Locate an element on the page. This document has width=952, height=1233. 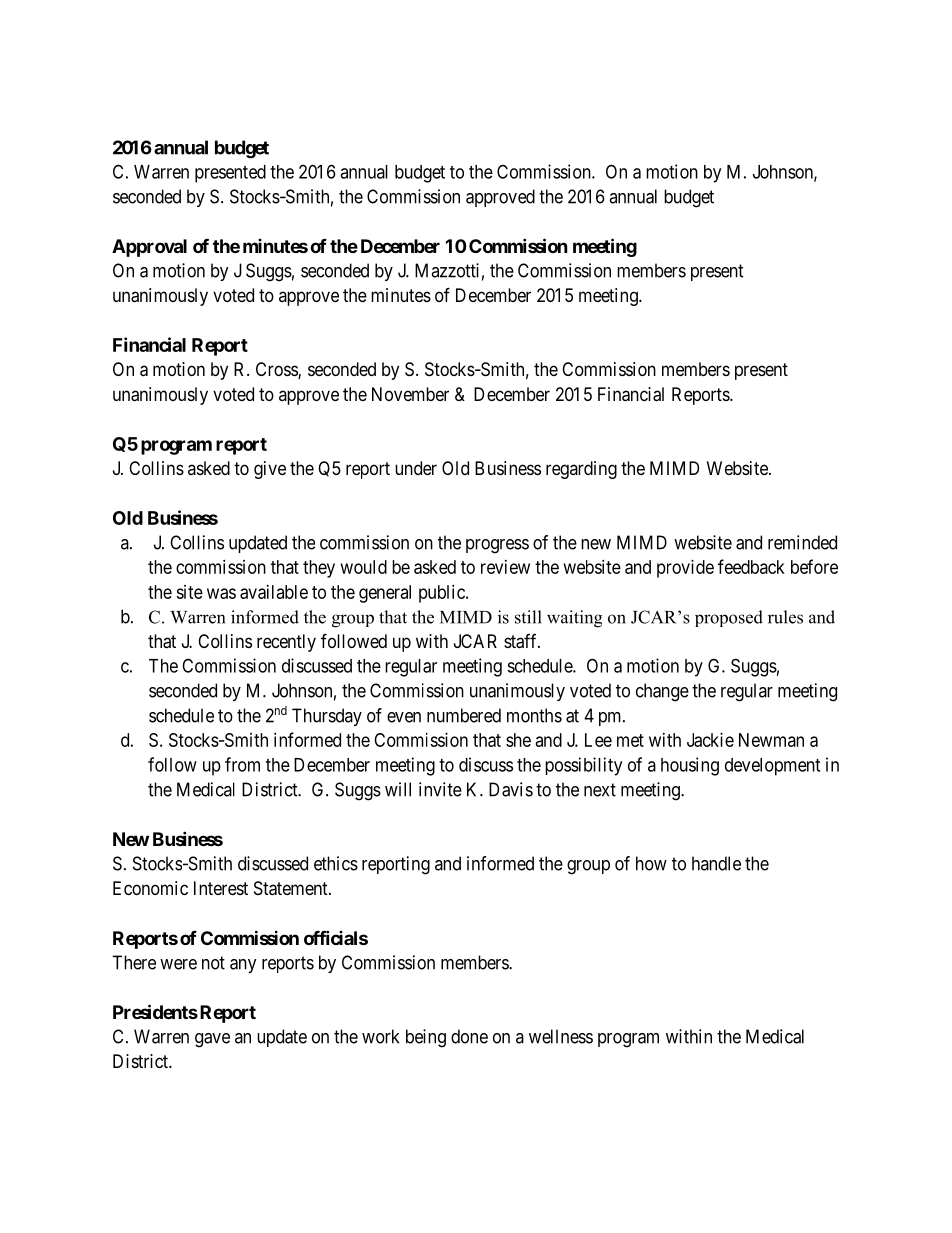
Approval is located at coordinates (149, 248).
